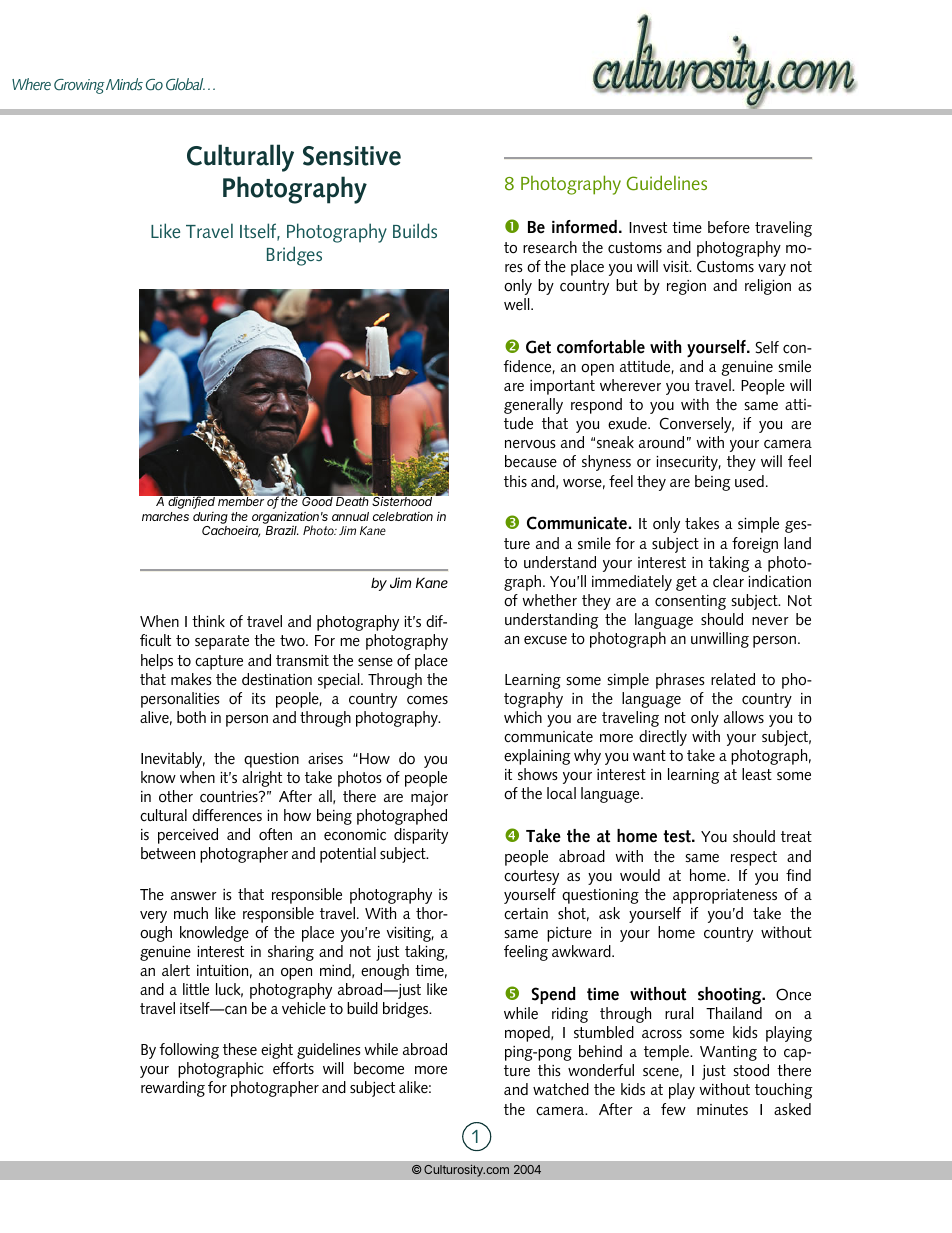 This document has width=952, height=1233. I want to click on region, so click(686, 287).
